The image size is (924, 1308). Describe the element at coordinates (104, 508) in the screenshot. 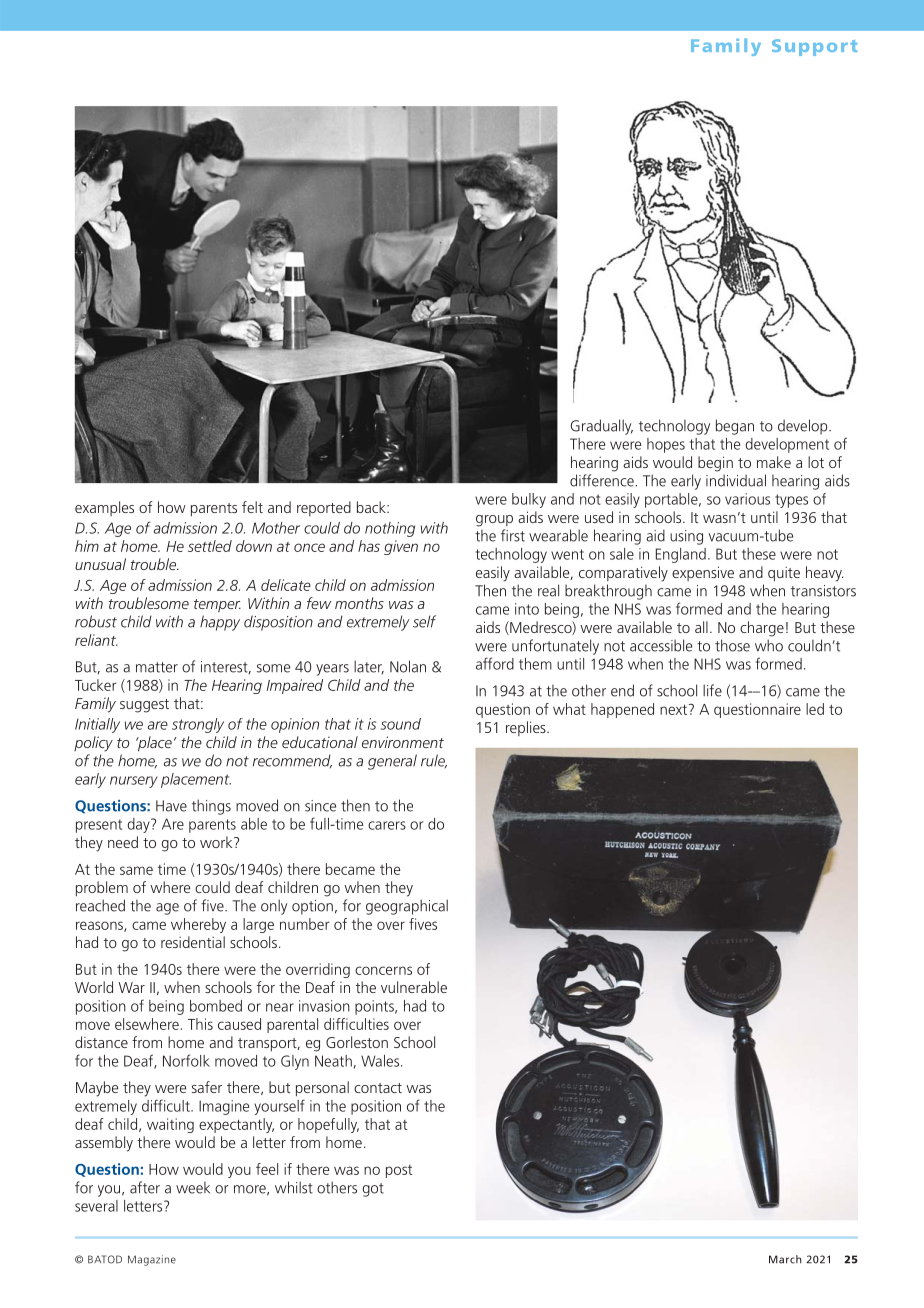

I see `examples` at that location.
